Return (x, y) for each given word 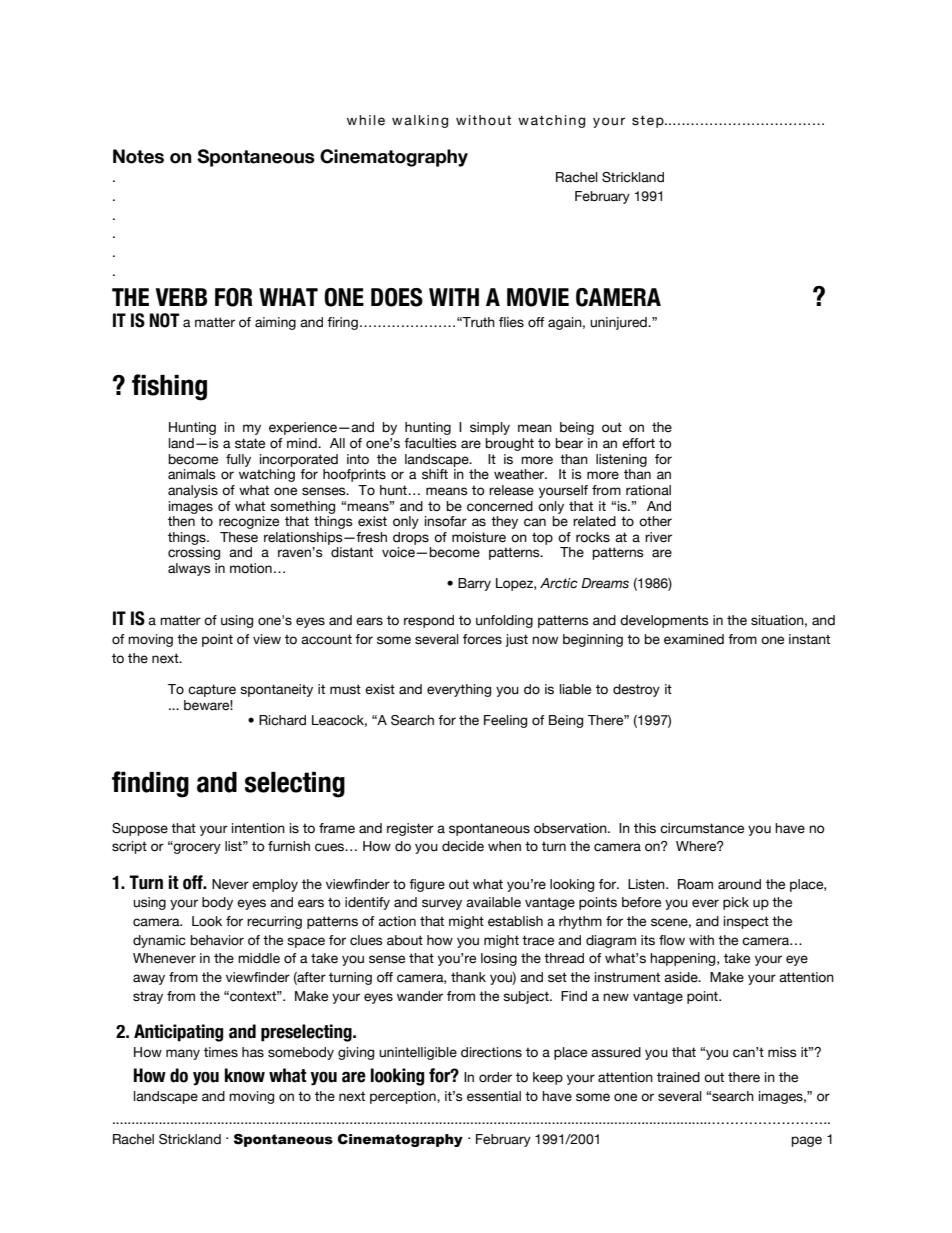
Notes (138, 156)
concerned (500, 506)
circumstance (702, 828)
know (245, 1075)
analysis (193, 491)
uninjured (619, 323)
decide (463, 846)
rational (648, 490)
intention (258, 828)
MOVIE (538, 297)
